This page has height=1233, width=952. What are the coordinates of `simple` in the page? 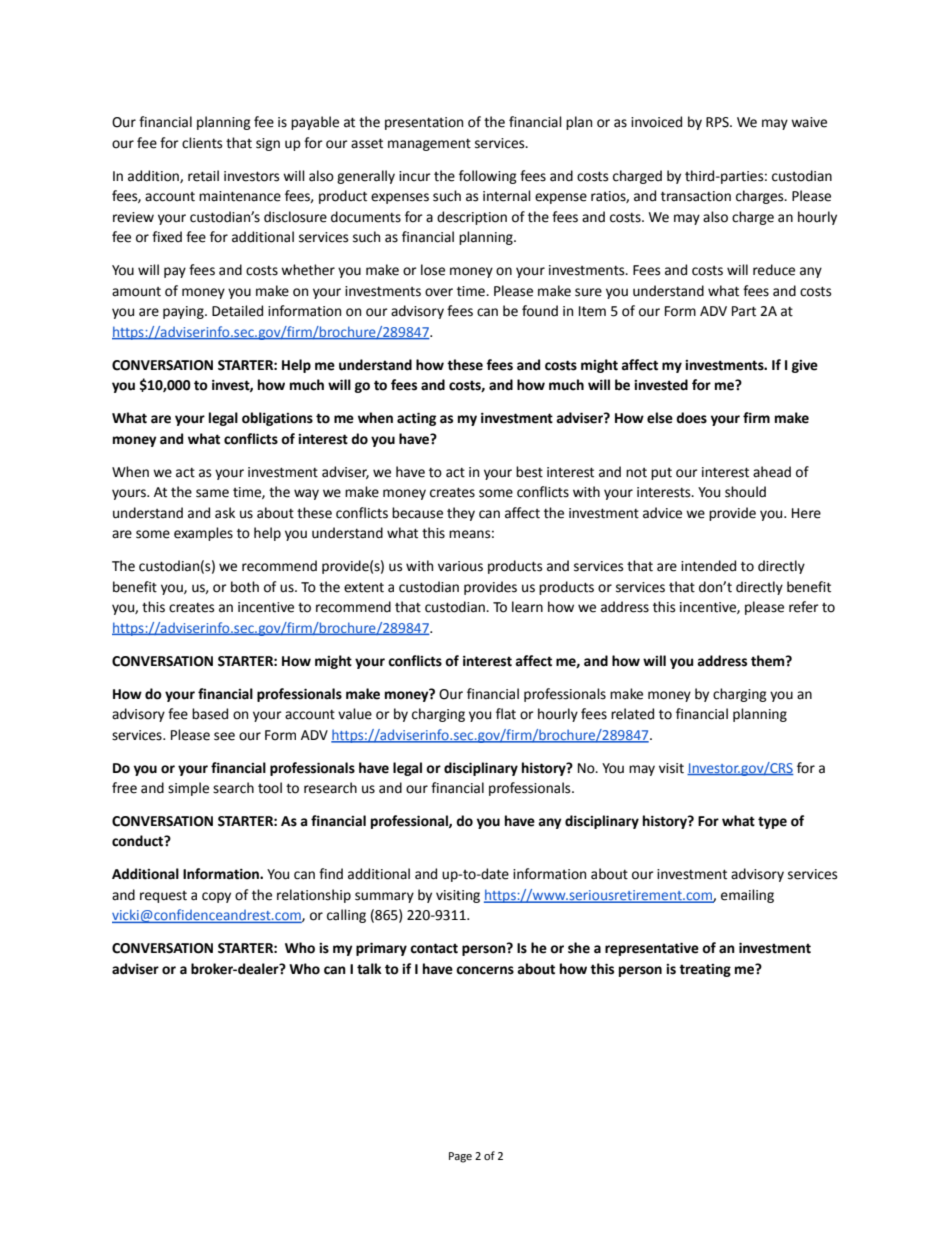 It's located at (188, 789).
